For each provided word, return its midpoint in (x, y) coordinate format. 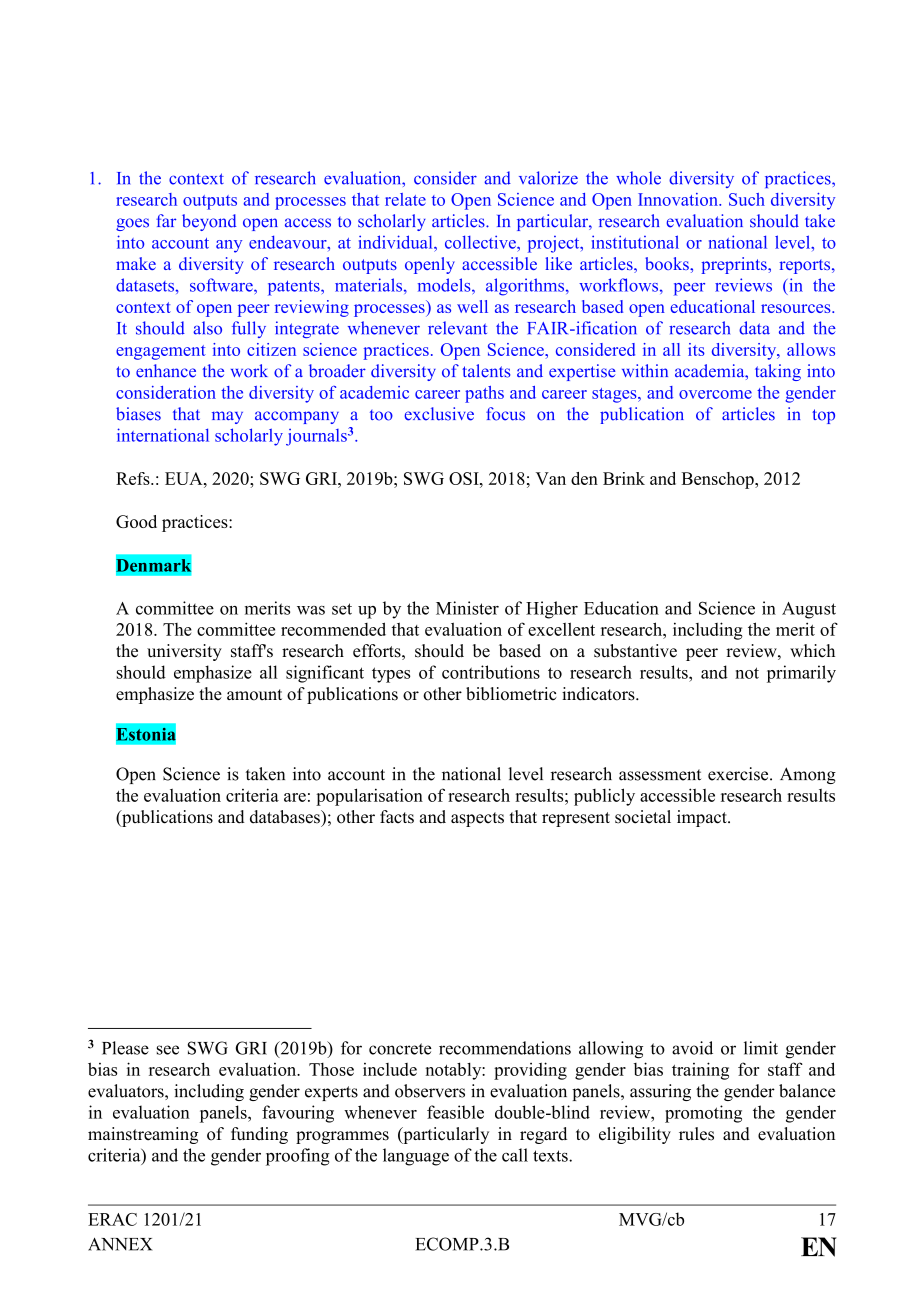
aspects (477, 819)
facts (397, 817)
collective (481, 242)
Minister (467, 608)
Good (136, 521)
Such (747, 199)
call (515, 1155)
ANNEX (120, 1244)
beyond (209, 222)
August (809, 610)
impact (703, 818)
